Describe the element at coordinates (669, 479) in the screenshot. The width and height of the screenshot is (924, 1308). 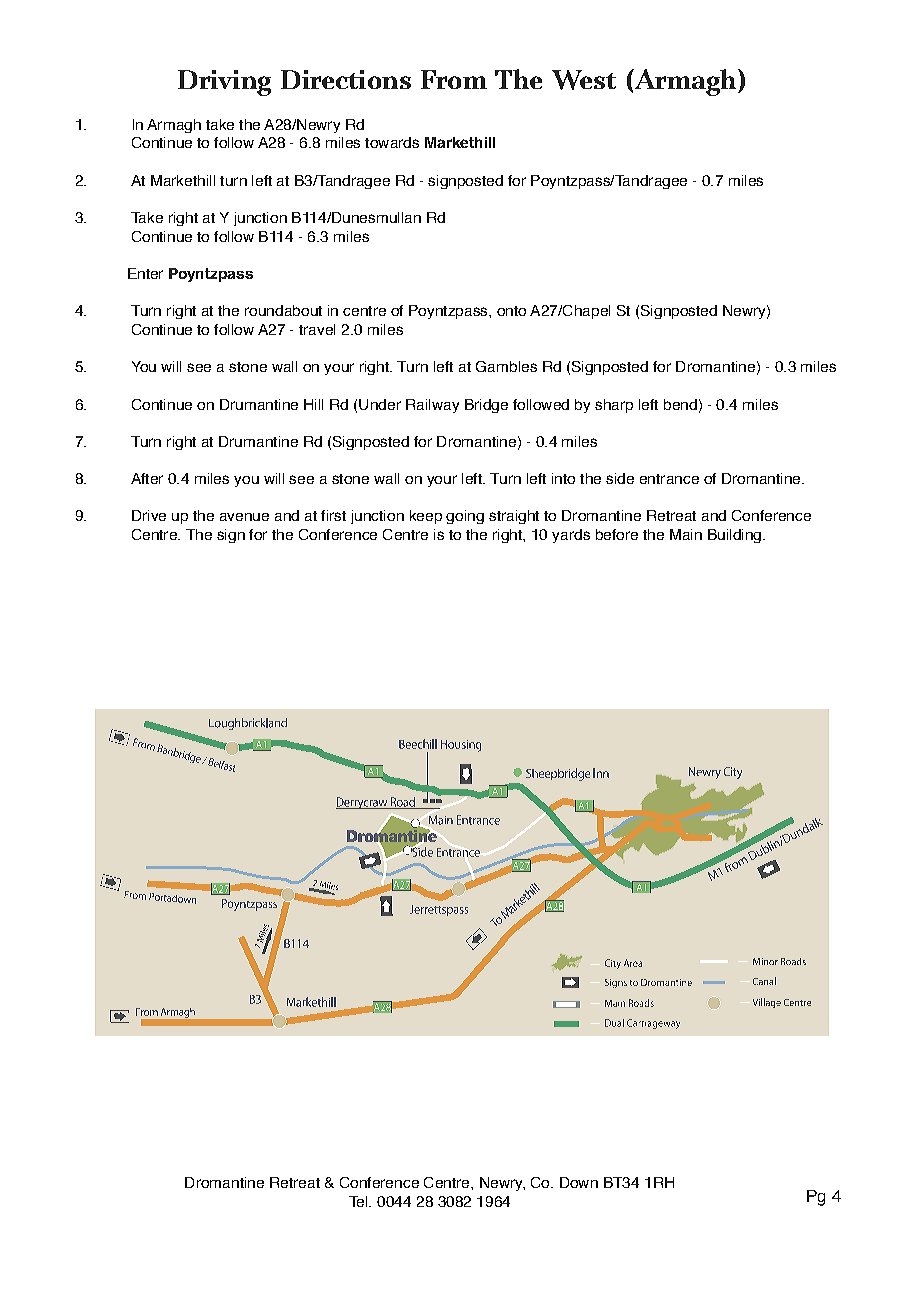
I see `entrance` at that location.
